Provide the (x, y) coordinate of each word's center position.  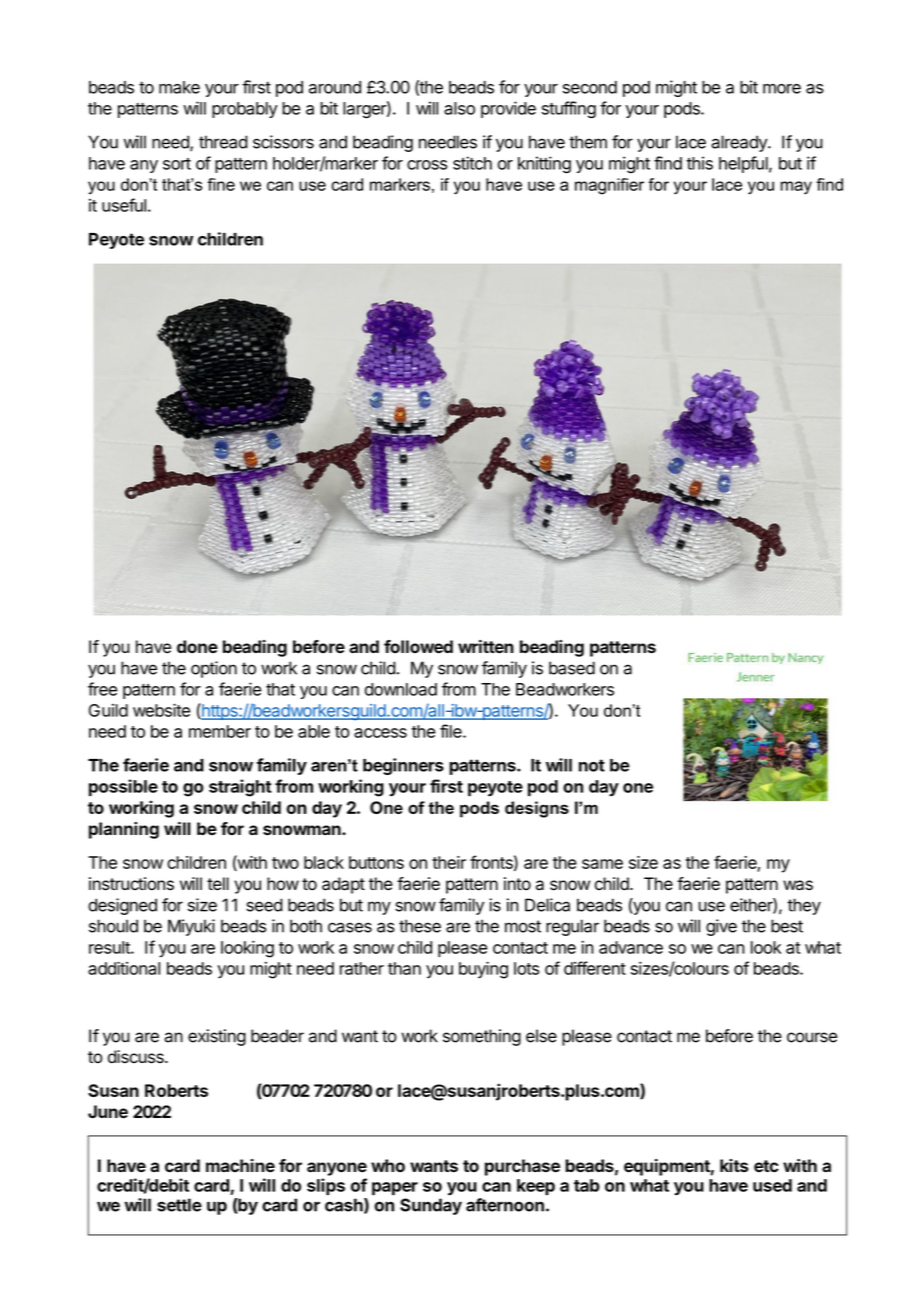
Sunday (431, 1206)
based (572, 668)
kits (734, 1165)
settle (179, 1205)
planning (124, 830)
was (798, 885)
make (179, 87)
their (449, 862)
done (197, 646)
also (459, 108)
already (740, 143)
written (486, 647)
